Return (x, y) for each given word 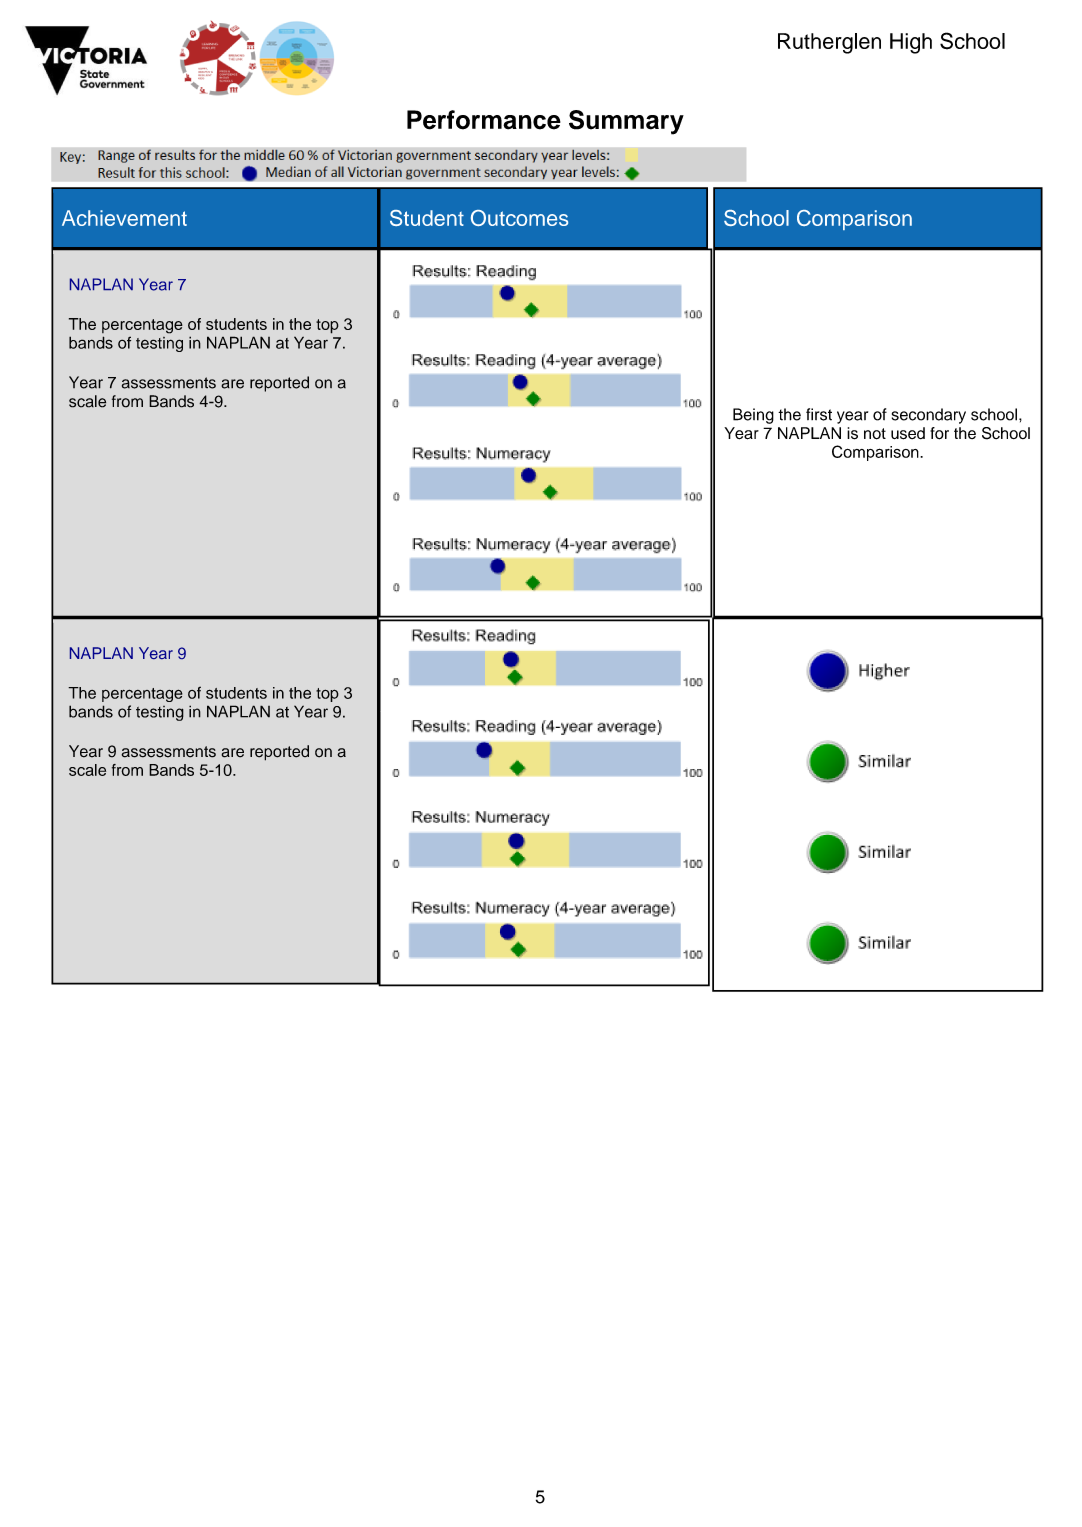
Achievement (124, 218)
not (875, 434)
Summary (626, 122)
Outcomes (519, 218)
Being (753, 416)
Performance (484, 120)
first (819, 414)
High (911, 43)
